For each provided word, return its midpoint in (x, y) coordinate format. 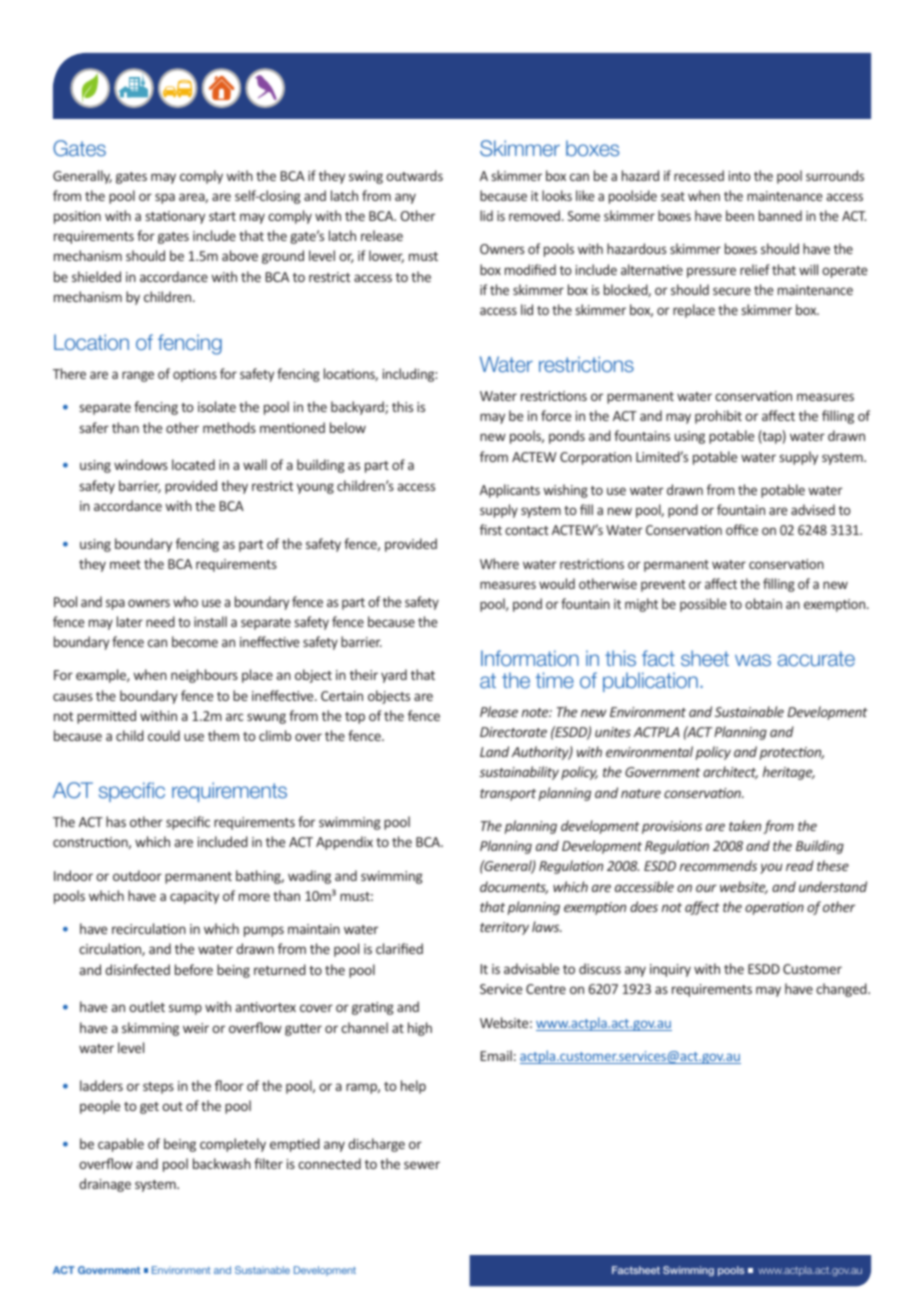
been (740, 215)
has (116, 821)
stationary (175, 217)
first (491, 529)
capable (121, 1145)
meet (125, 564)
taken (745, 825)
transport (508, 795)
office (742, 529)
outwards (414, 175)
